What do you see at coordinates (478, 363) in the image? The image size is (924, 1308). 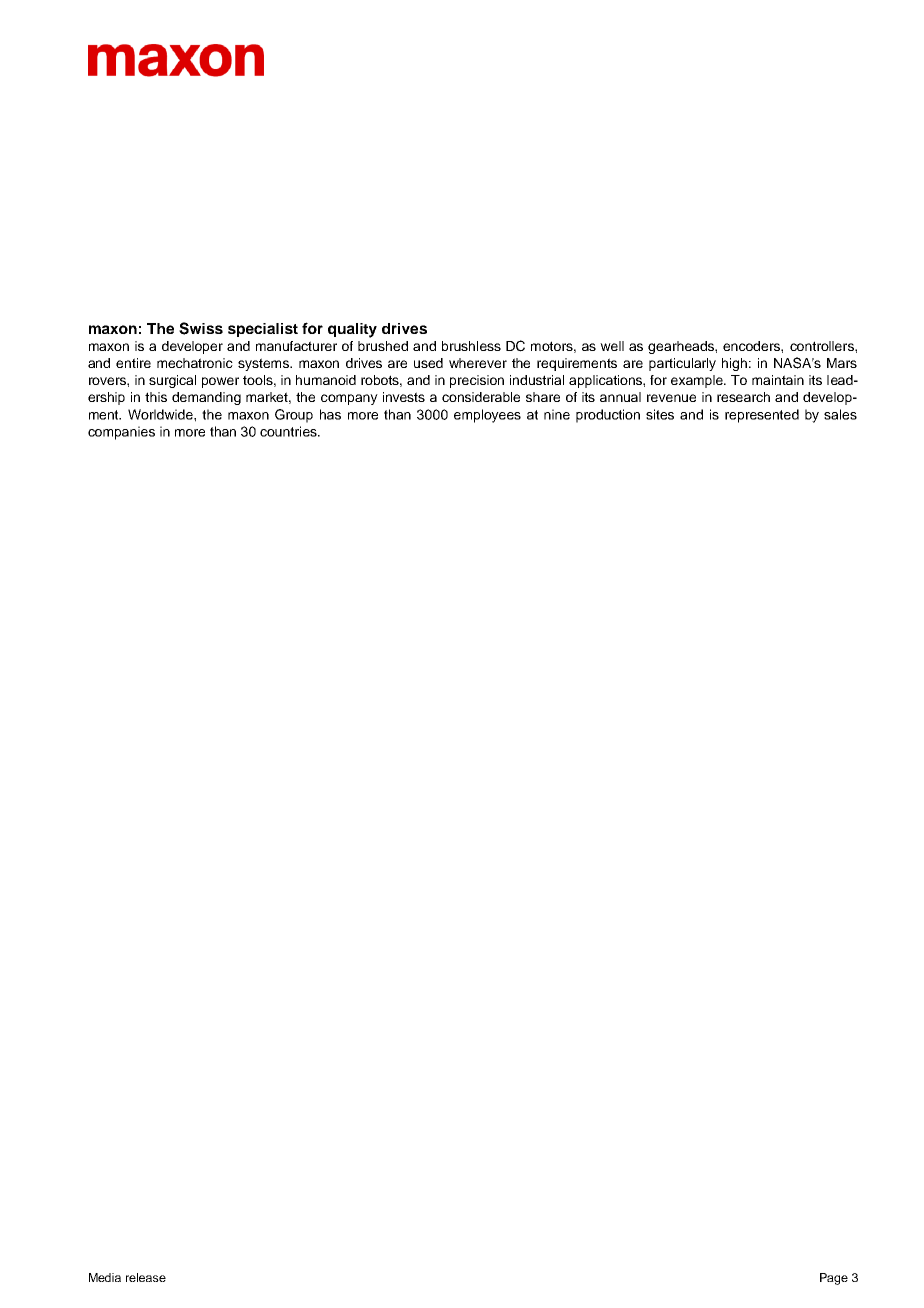 I see `wherever` at bounding box center [478, 363].
